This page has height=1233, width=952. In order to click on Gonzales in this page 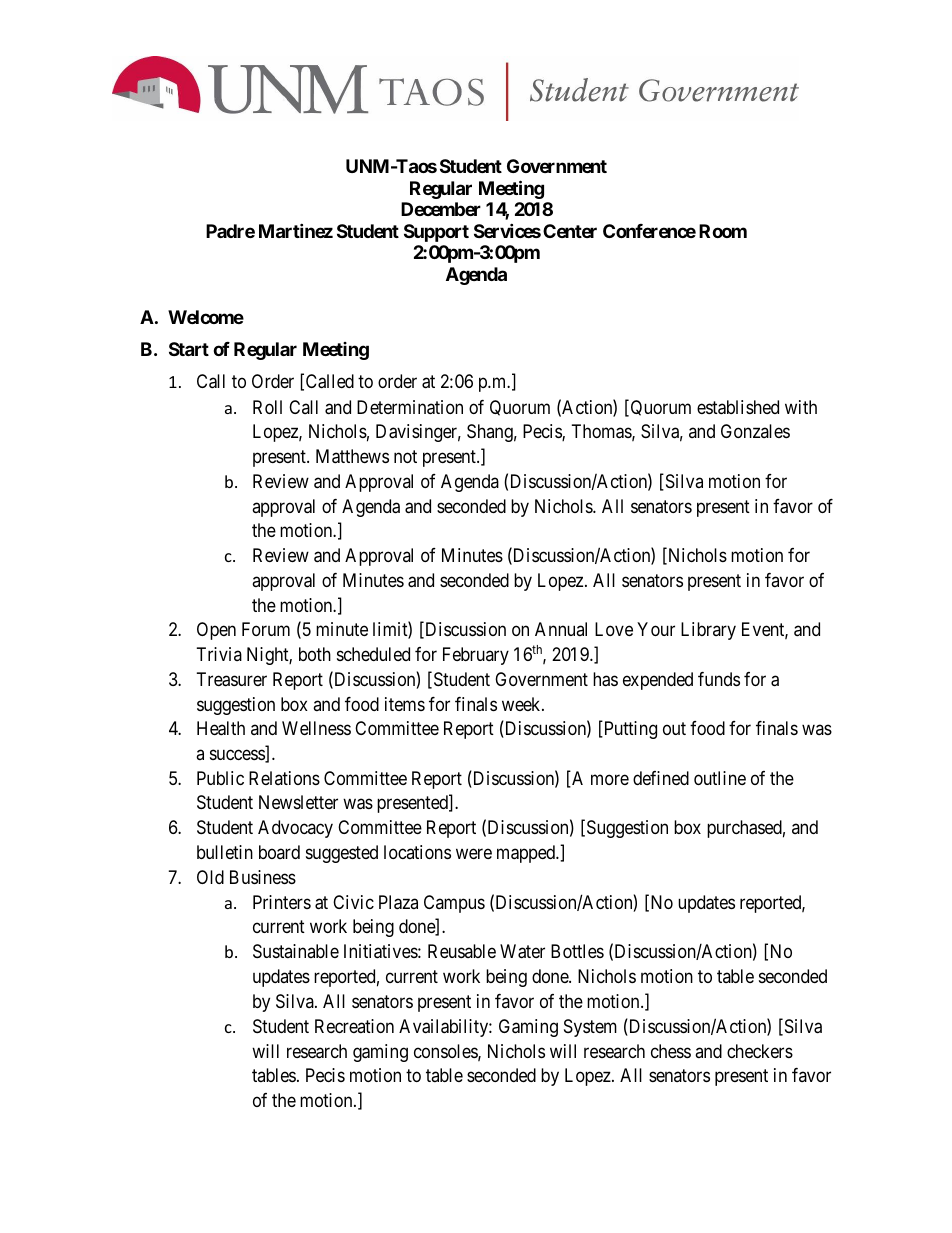, I will do `click(755, 431)`.
